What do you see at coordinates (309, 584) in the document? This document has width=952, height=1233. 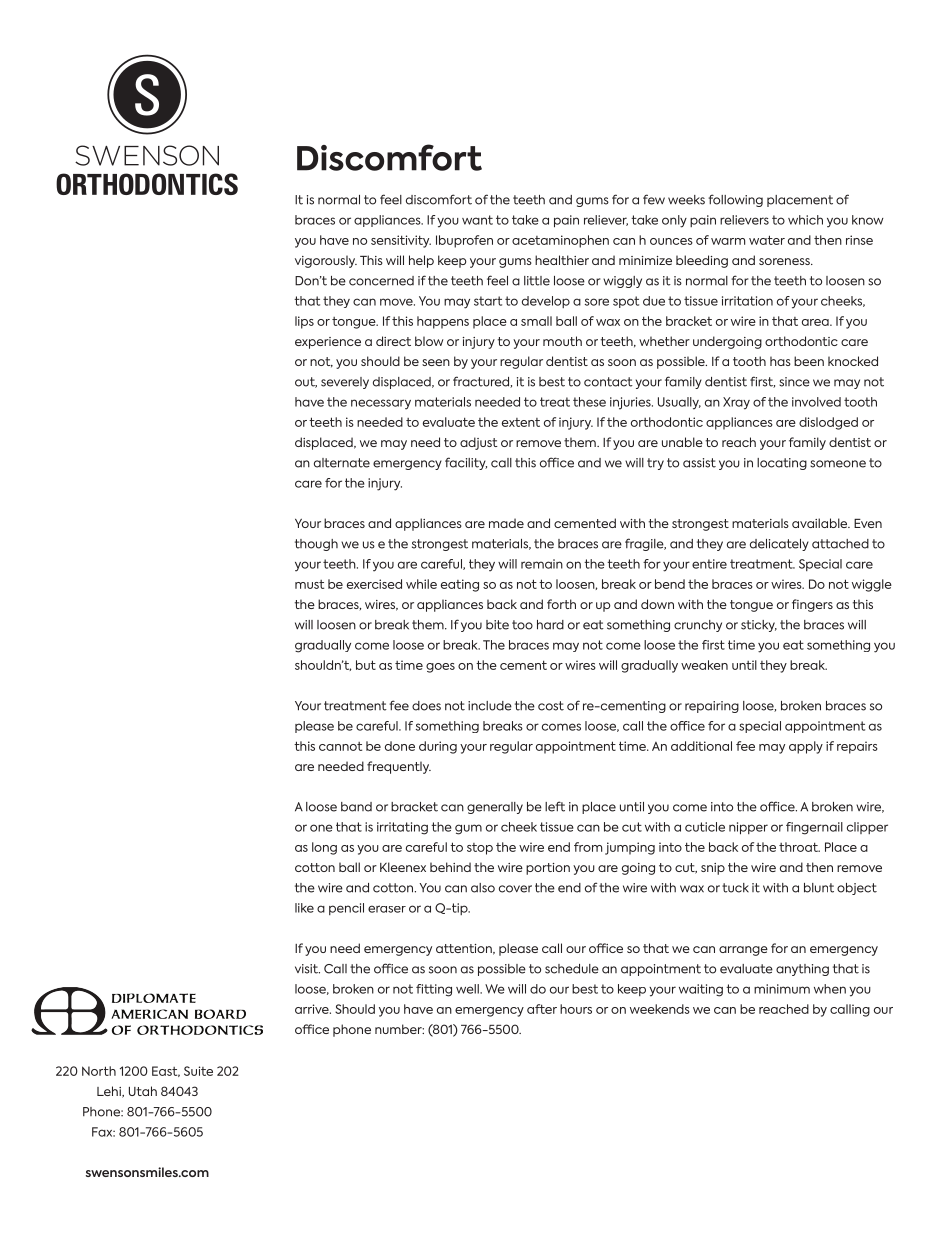 I see `must` at bounding box center [309, 584].
